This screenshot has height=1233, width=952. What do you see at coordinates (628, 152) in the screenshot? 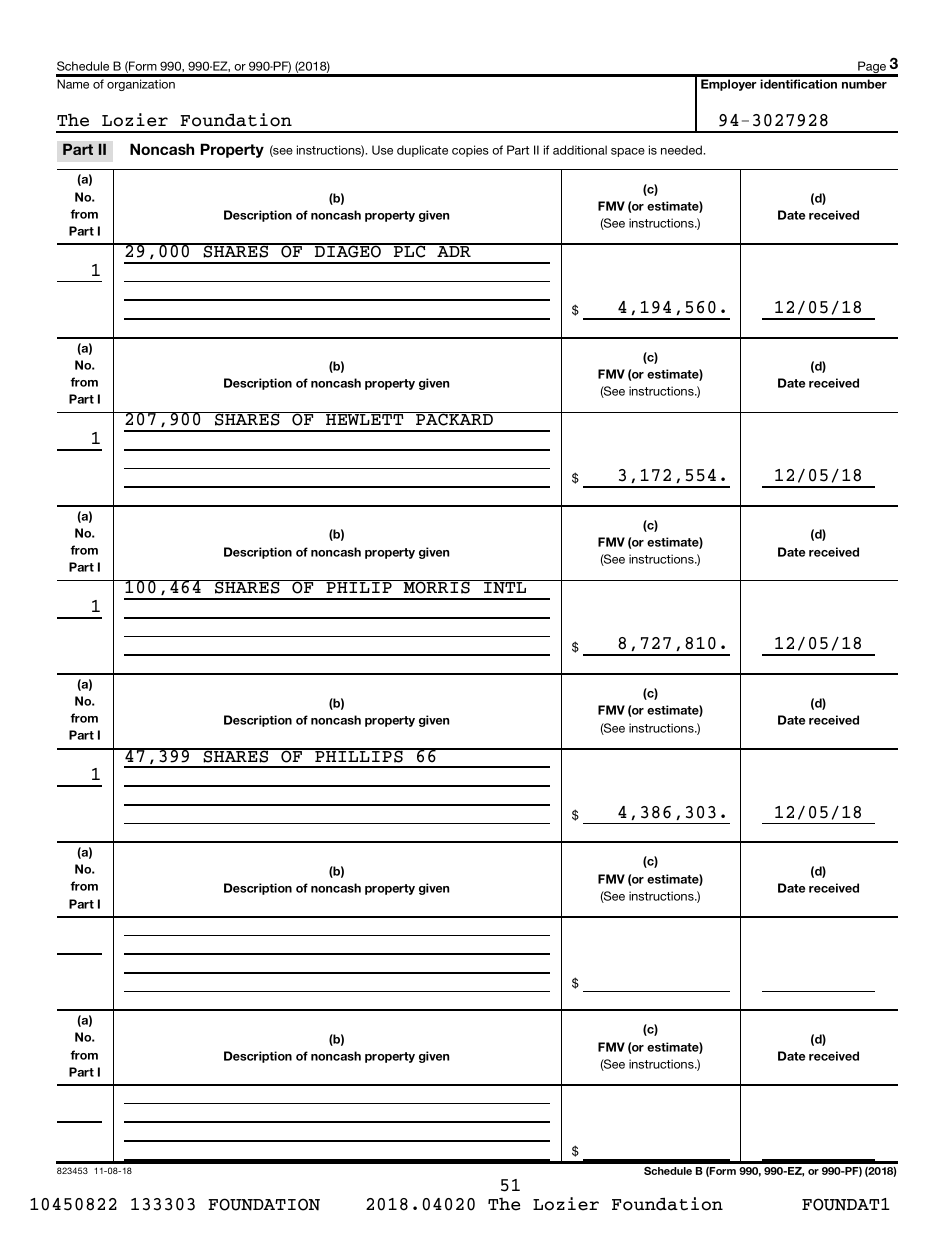
I see `space` at bounding box center [628, 152].
